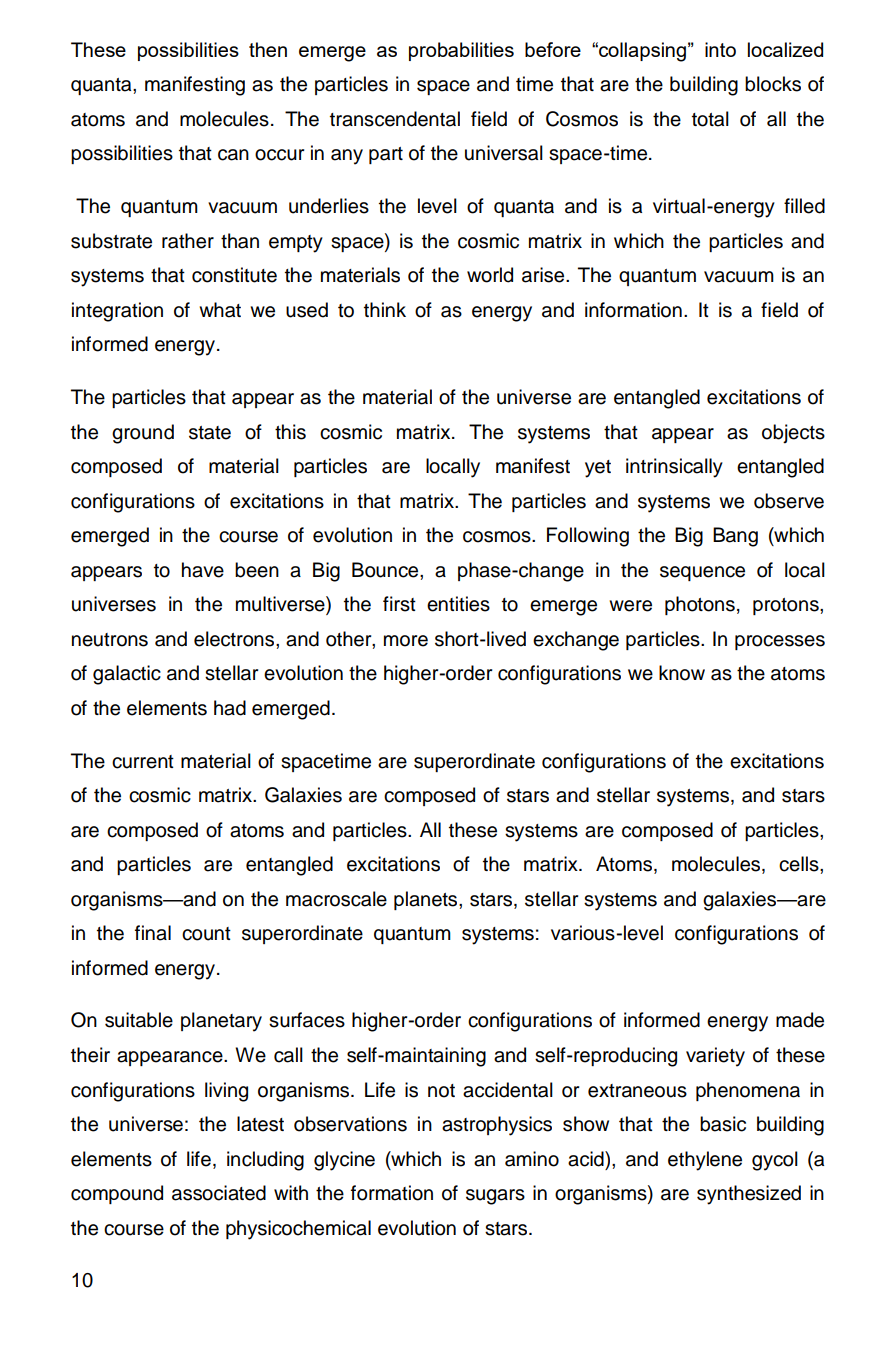 The image size is (896, 1346). Describe the element at coordinates (749, 1195) in the document. I see `synthesized` at that location.
